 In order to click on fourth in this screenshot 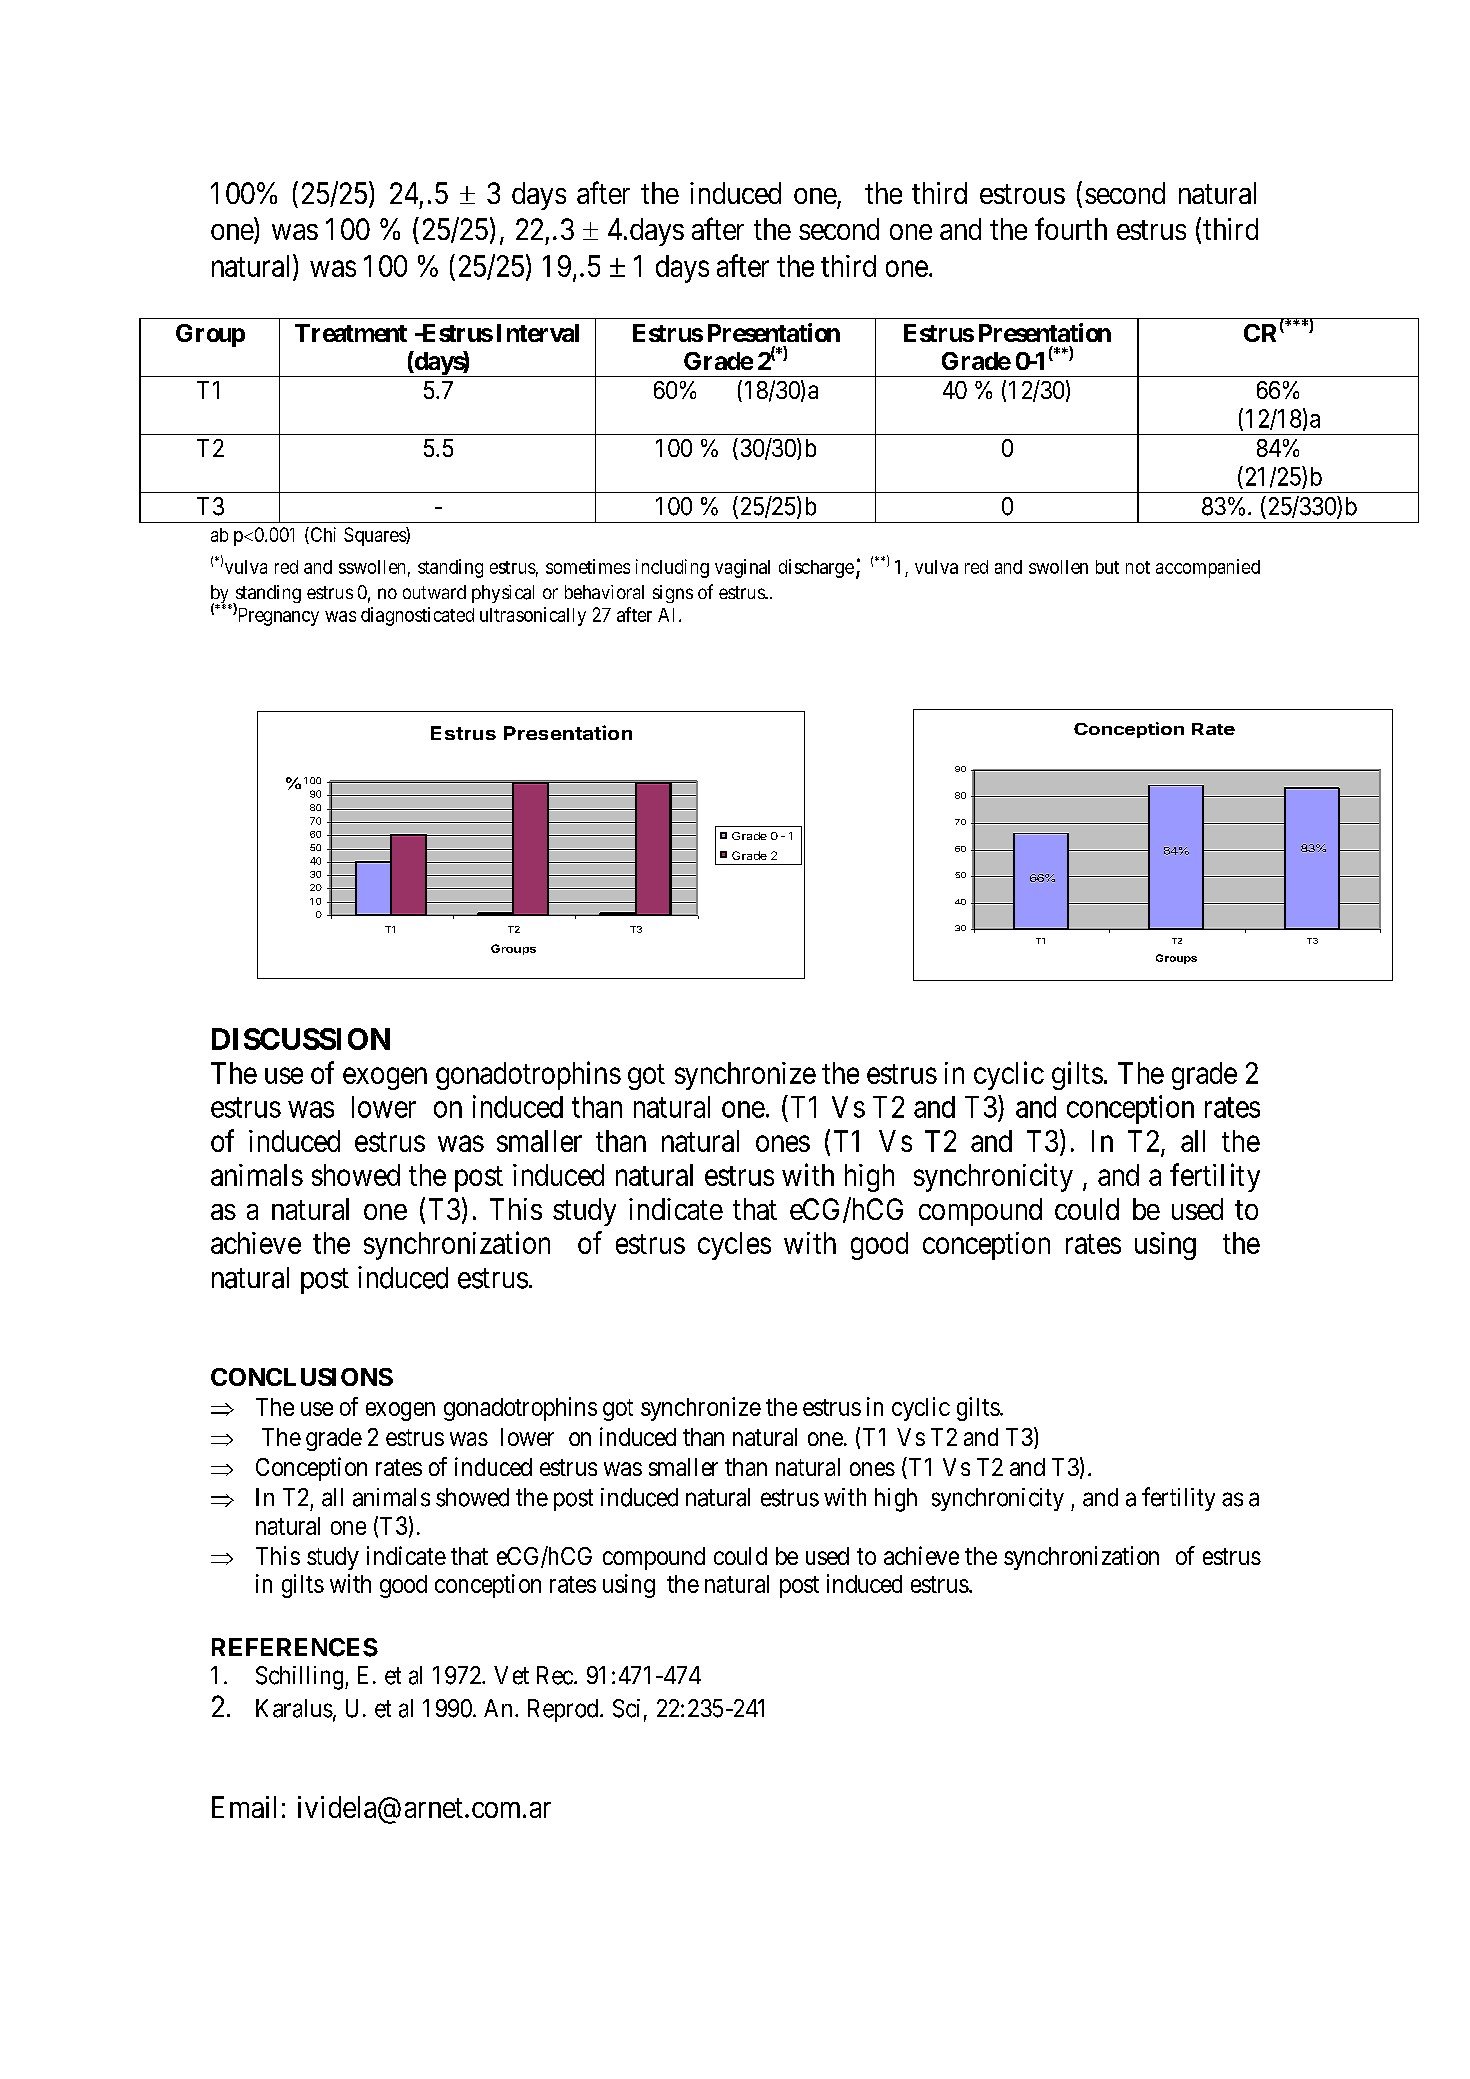, I will do `click(1071, 228)`.
